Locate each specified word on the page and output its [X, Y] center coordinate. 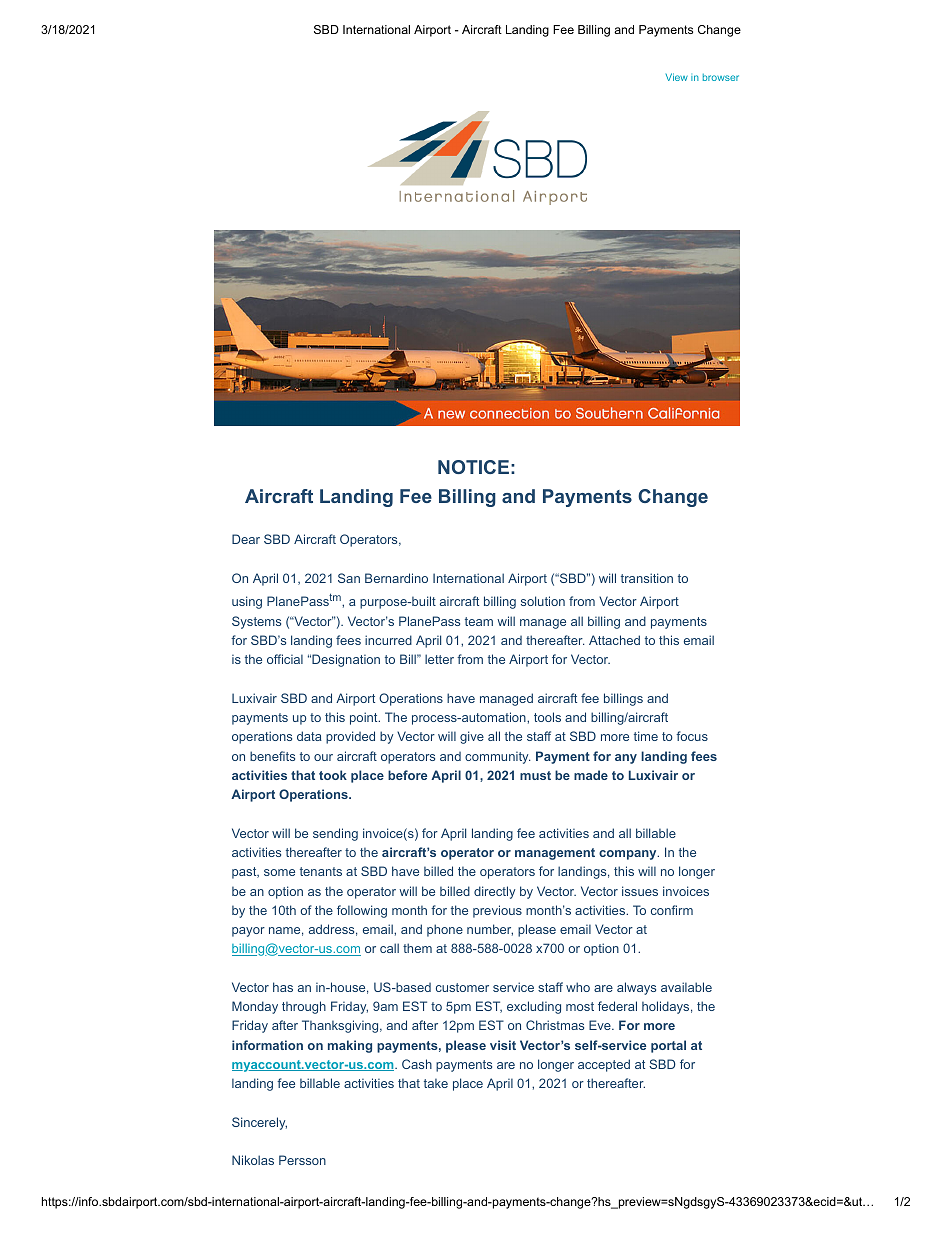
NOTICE [473, 467]
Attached [614, 640]
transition [647, 578]
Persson [302, 1160]
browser [721, 77]
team [479, 621]
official [285, 659]
